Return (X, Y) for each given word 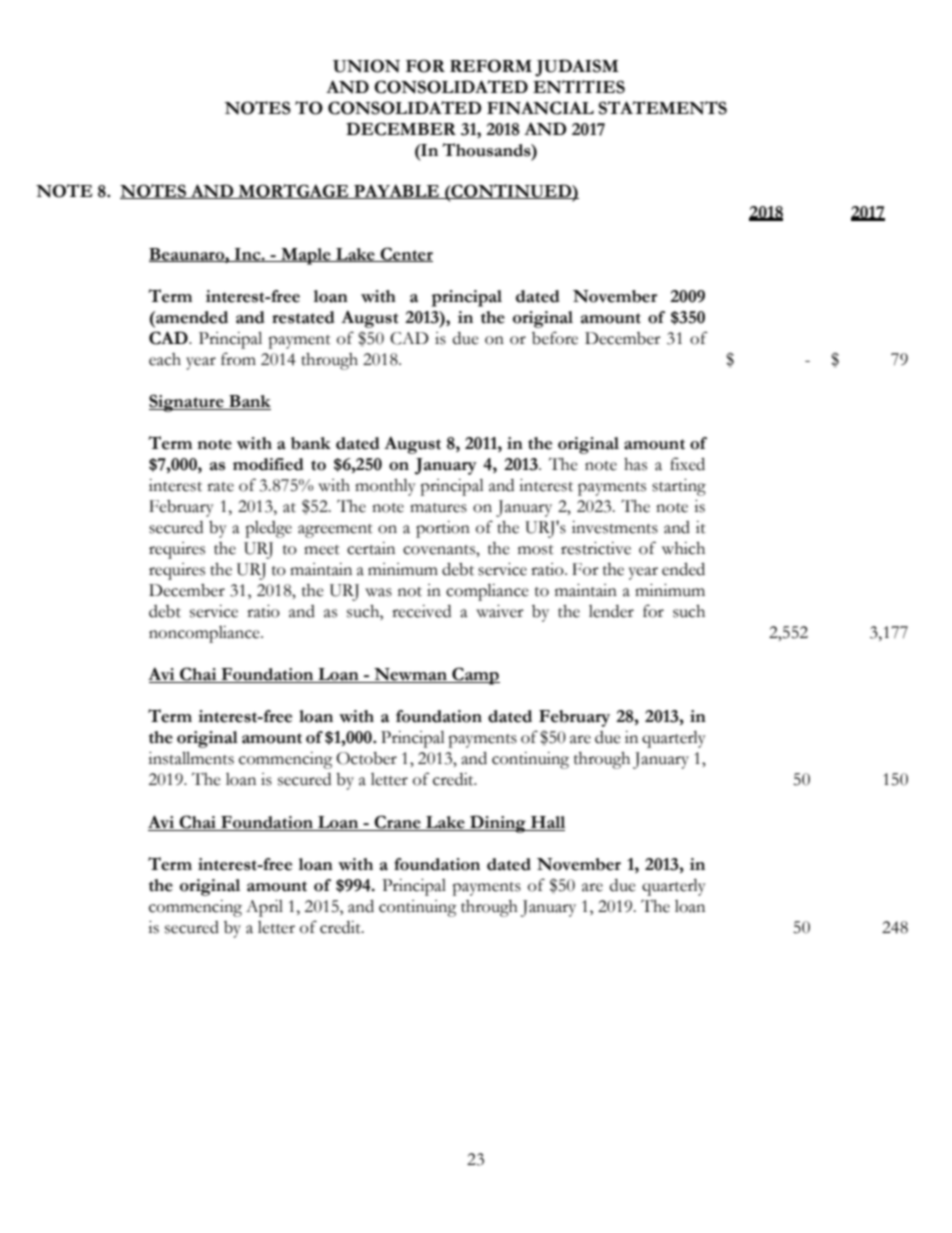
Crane (397, 823)
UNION (366, 66)
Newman (410, 675)
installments (191, 758)
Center (405, 254)
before (555, 338)
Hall (547, 823)
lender (611, 611)
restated (303, 317)
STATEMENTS (663, 108)
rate (220, 487)
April (264, 908)
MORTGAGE (294, 191)
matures (438, 508)
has (635, 464)
